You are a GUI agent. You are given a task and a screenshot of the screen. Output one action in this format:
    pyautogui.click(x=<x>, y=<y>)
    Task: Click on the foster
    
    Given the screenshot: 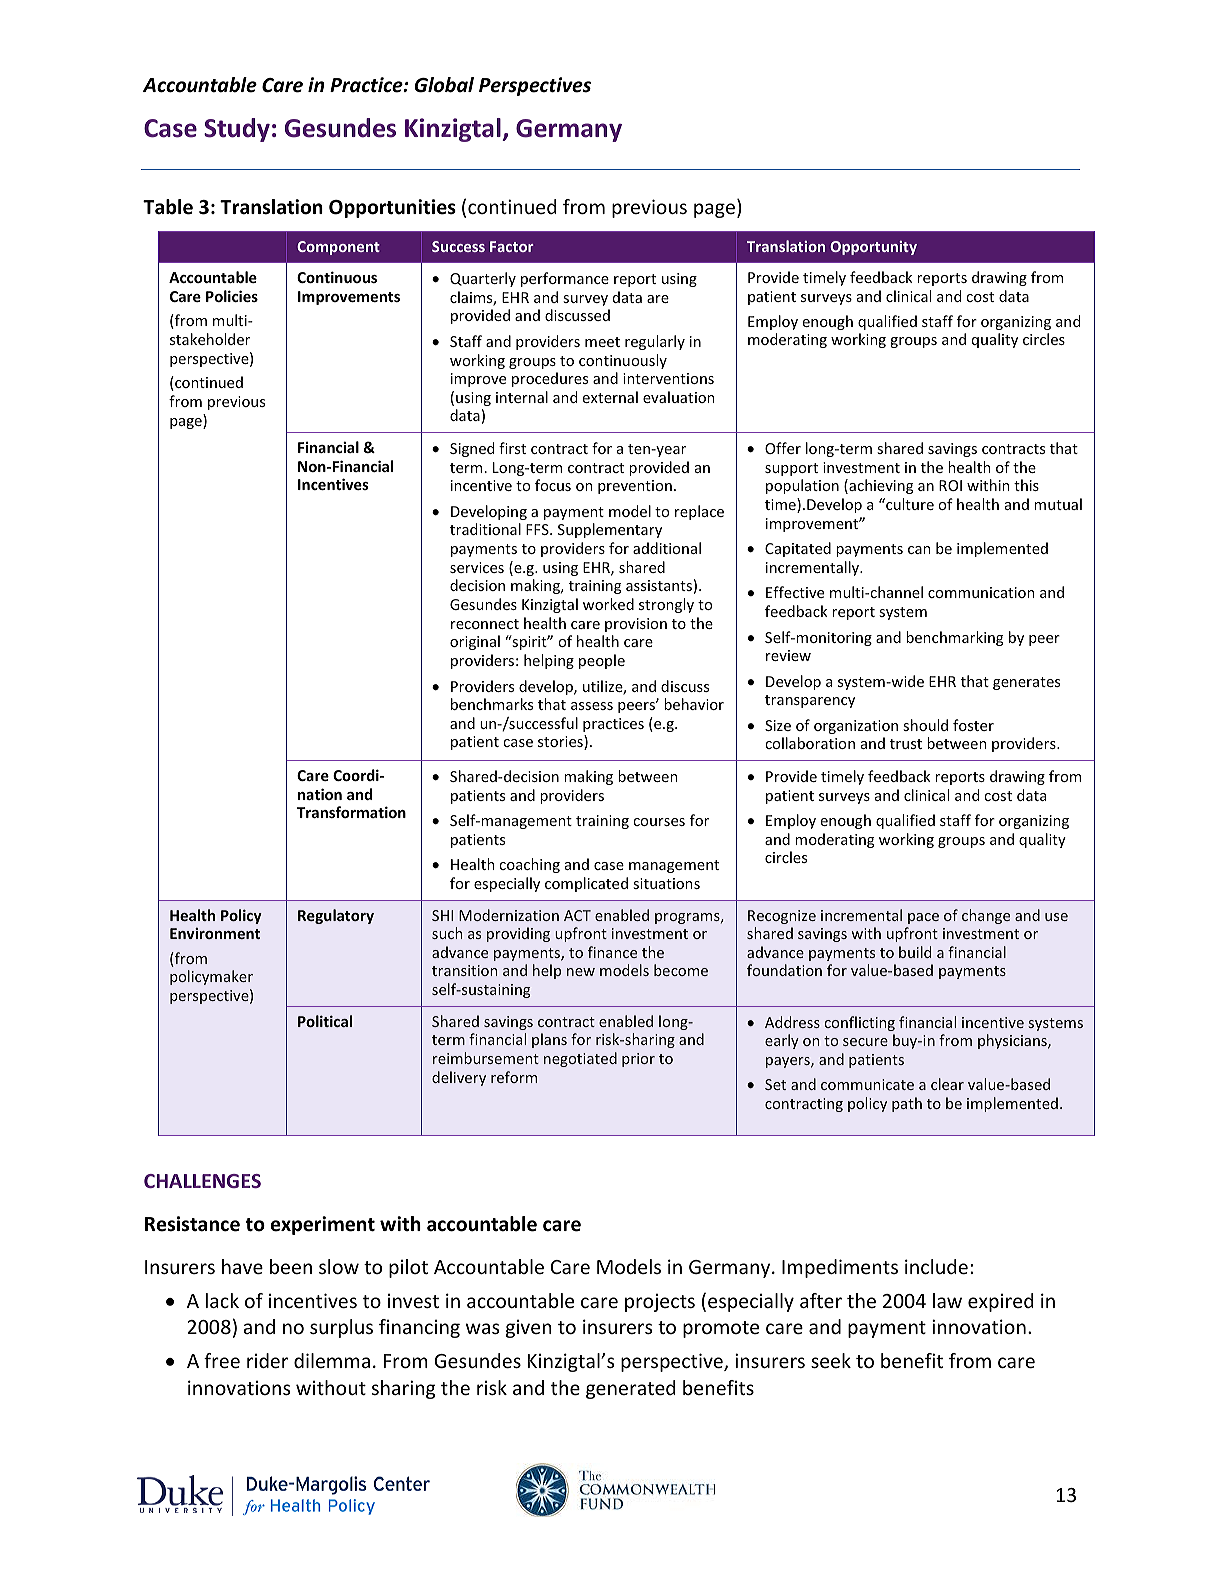 What is the action you would take?
    pyautogui.click(x=973, y=725)
